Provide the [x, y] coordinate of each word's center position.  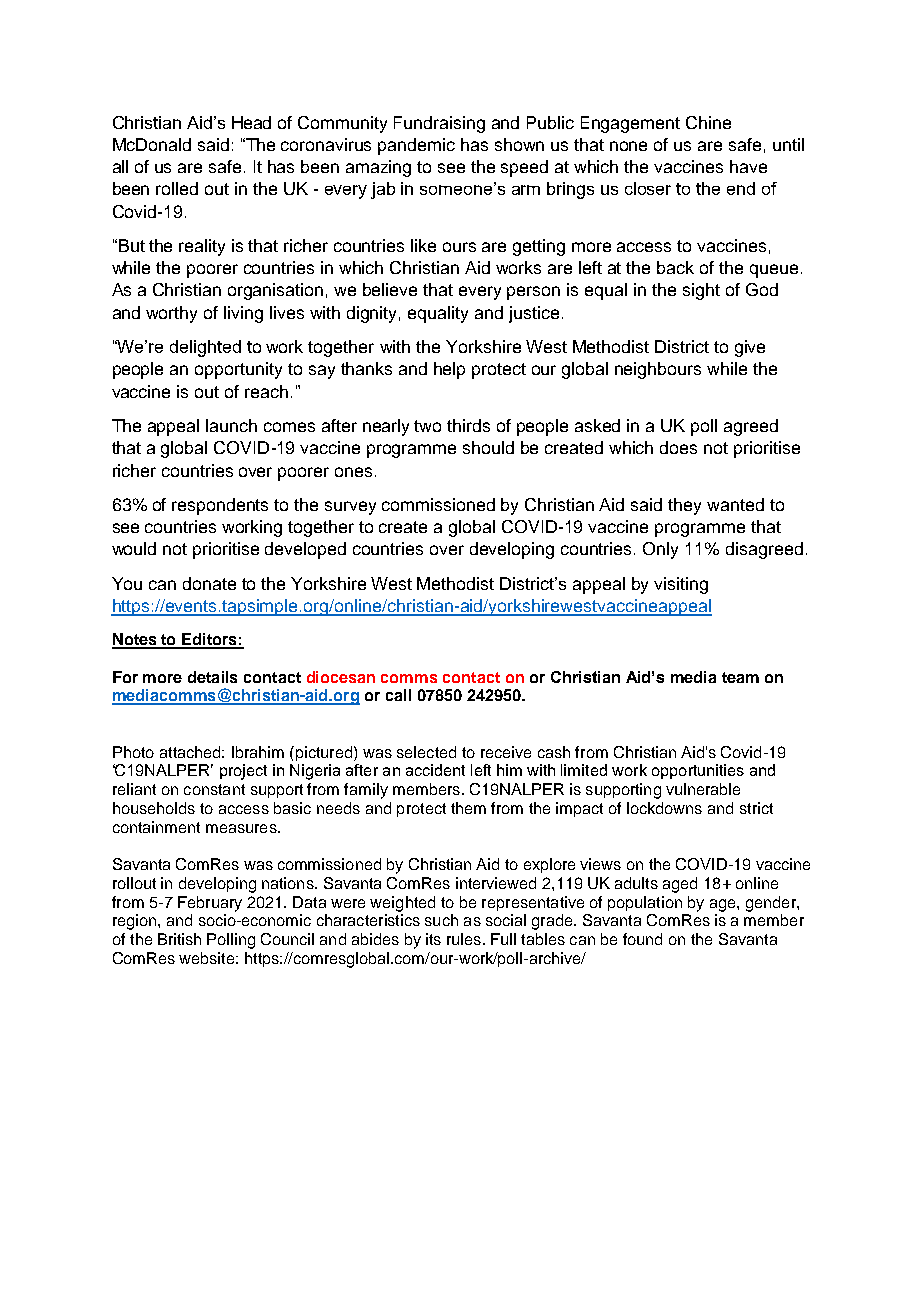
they [684, 506]
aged [680, 885]
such [441, 920]
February [210, 904]
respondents [220, 506]
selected [426, 752]
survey [350, 508]
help [449, 370]
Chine [708, 122]
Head [251, 122]
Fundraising [439, 124]
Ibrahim [258, 752]
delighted [205, 348]
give [750, 348]
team [740, 677]
